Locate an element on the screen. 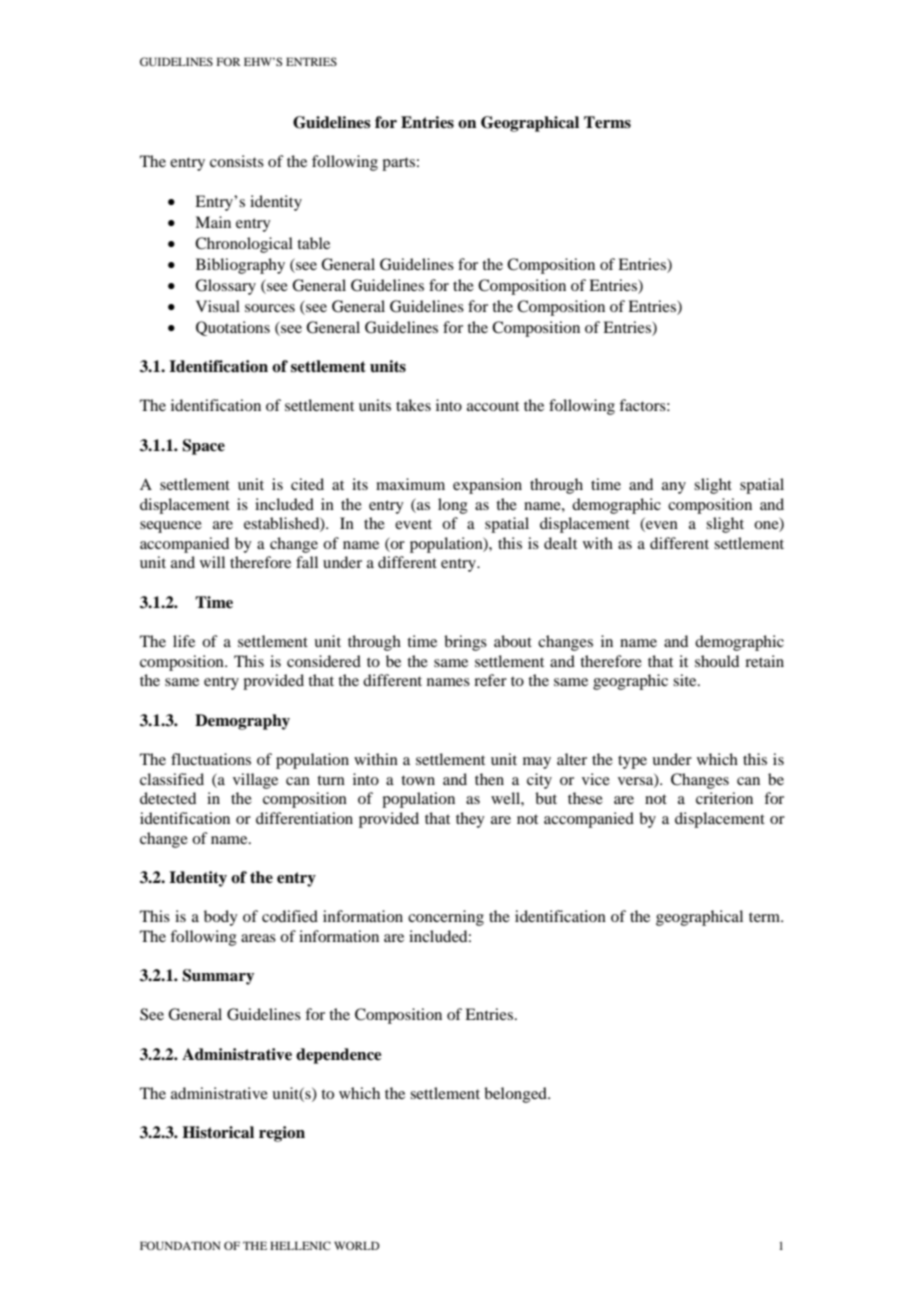 The width and height of the screenshot is (924, 1308). dependence is located at coordinates (339, 1056).
